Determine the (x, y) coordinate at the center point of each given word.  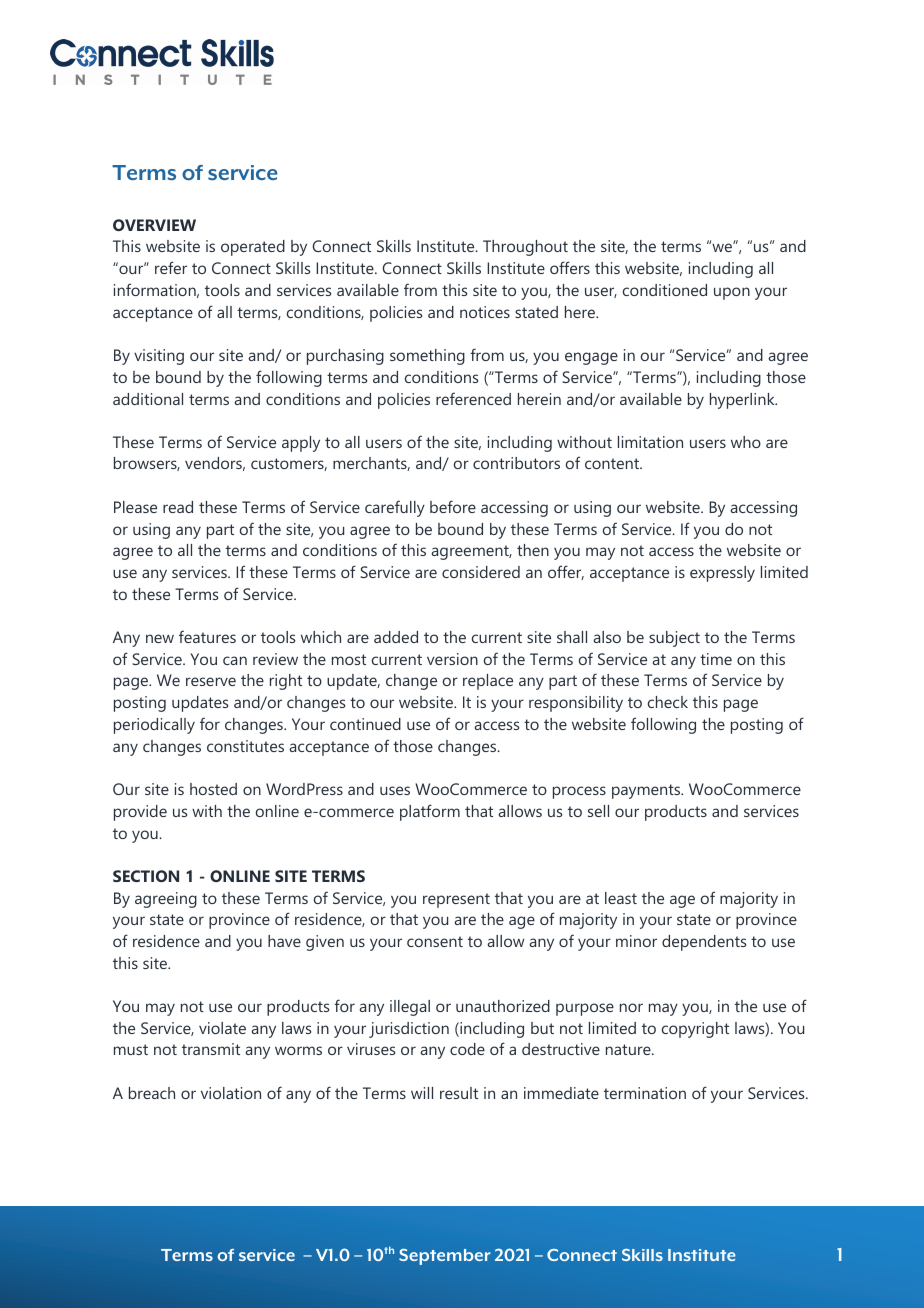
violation (231, 1093)
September (445, 1257)
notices (485, 312)
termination (645, 1093)
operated (253, 248)
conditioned (665, 290)
